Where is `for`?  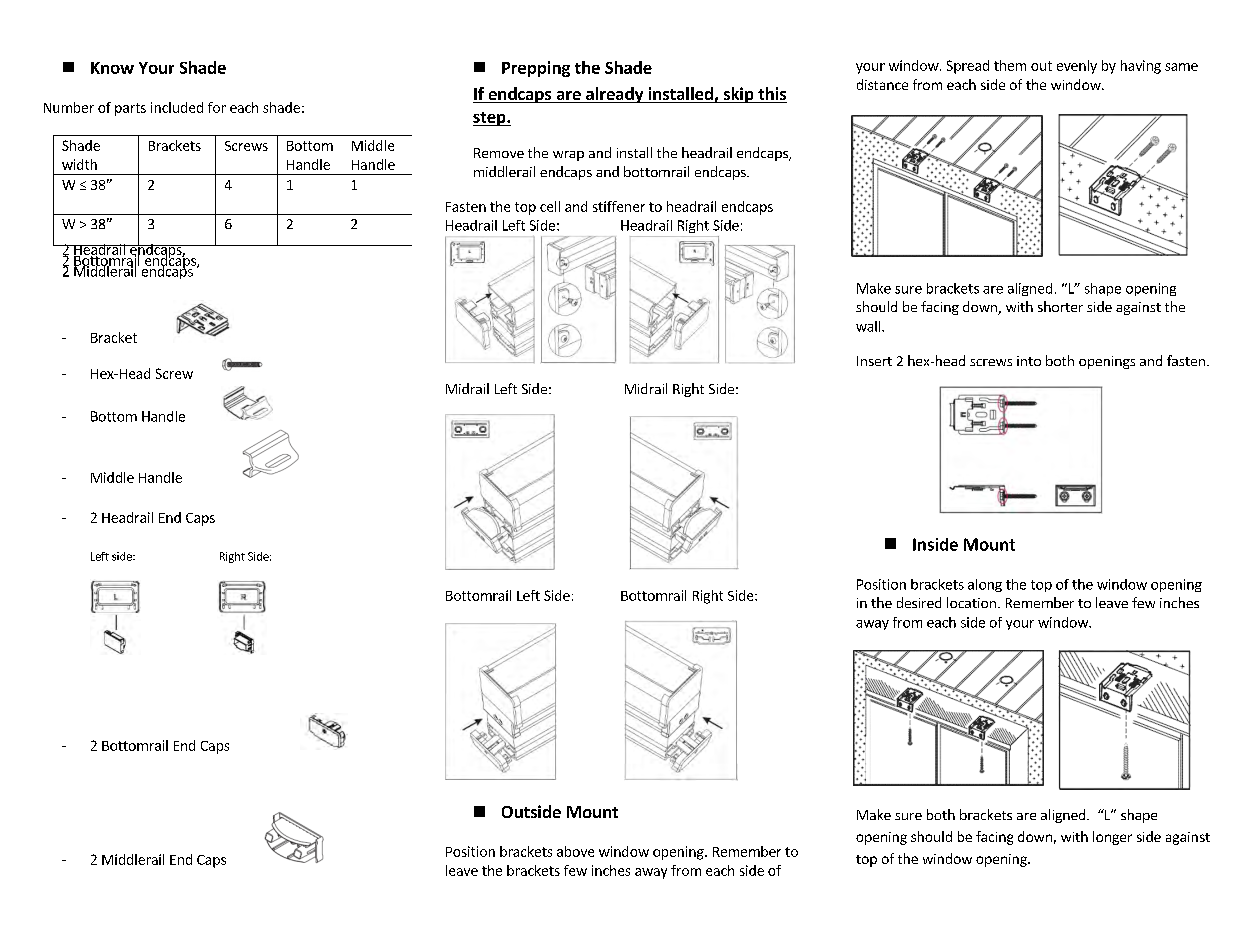 for is located at coordinates (217, 107).
